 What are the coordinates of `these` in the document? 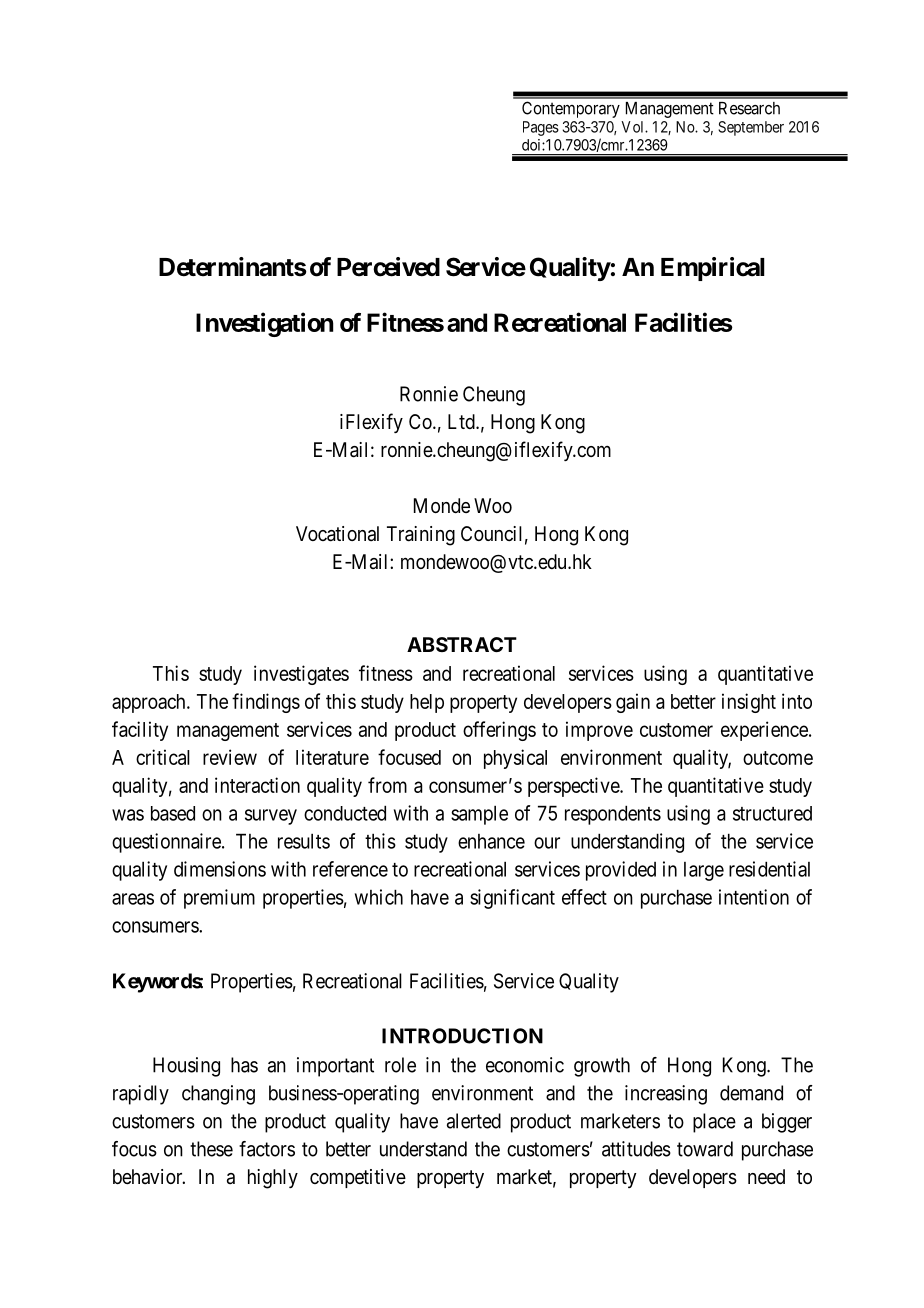 It's located at (211, 1149).
